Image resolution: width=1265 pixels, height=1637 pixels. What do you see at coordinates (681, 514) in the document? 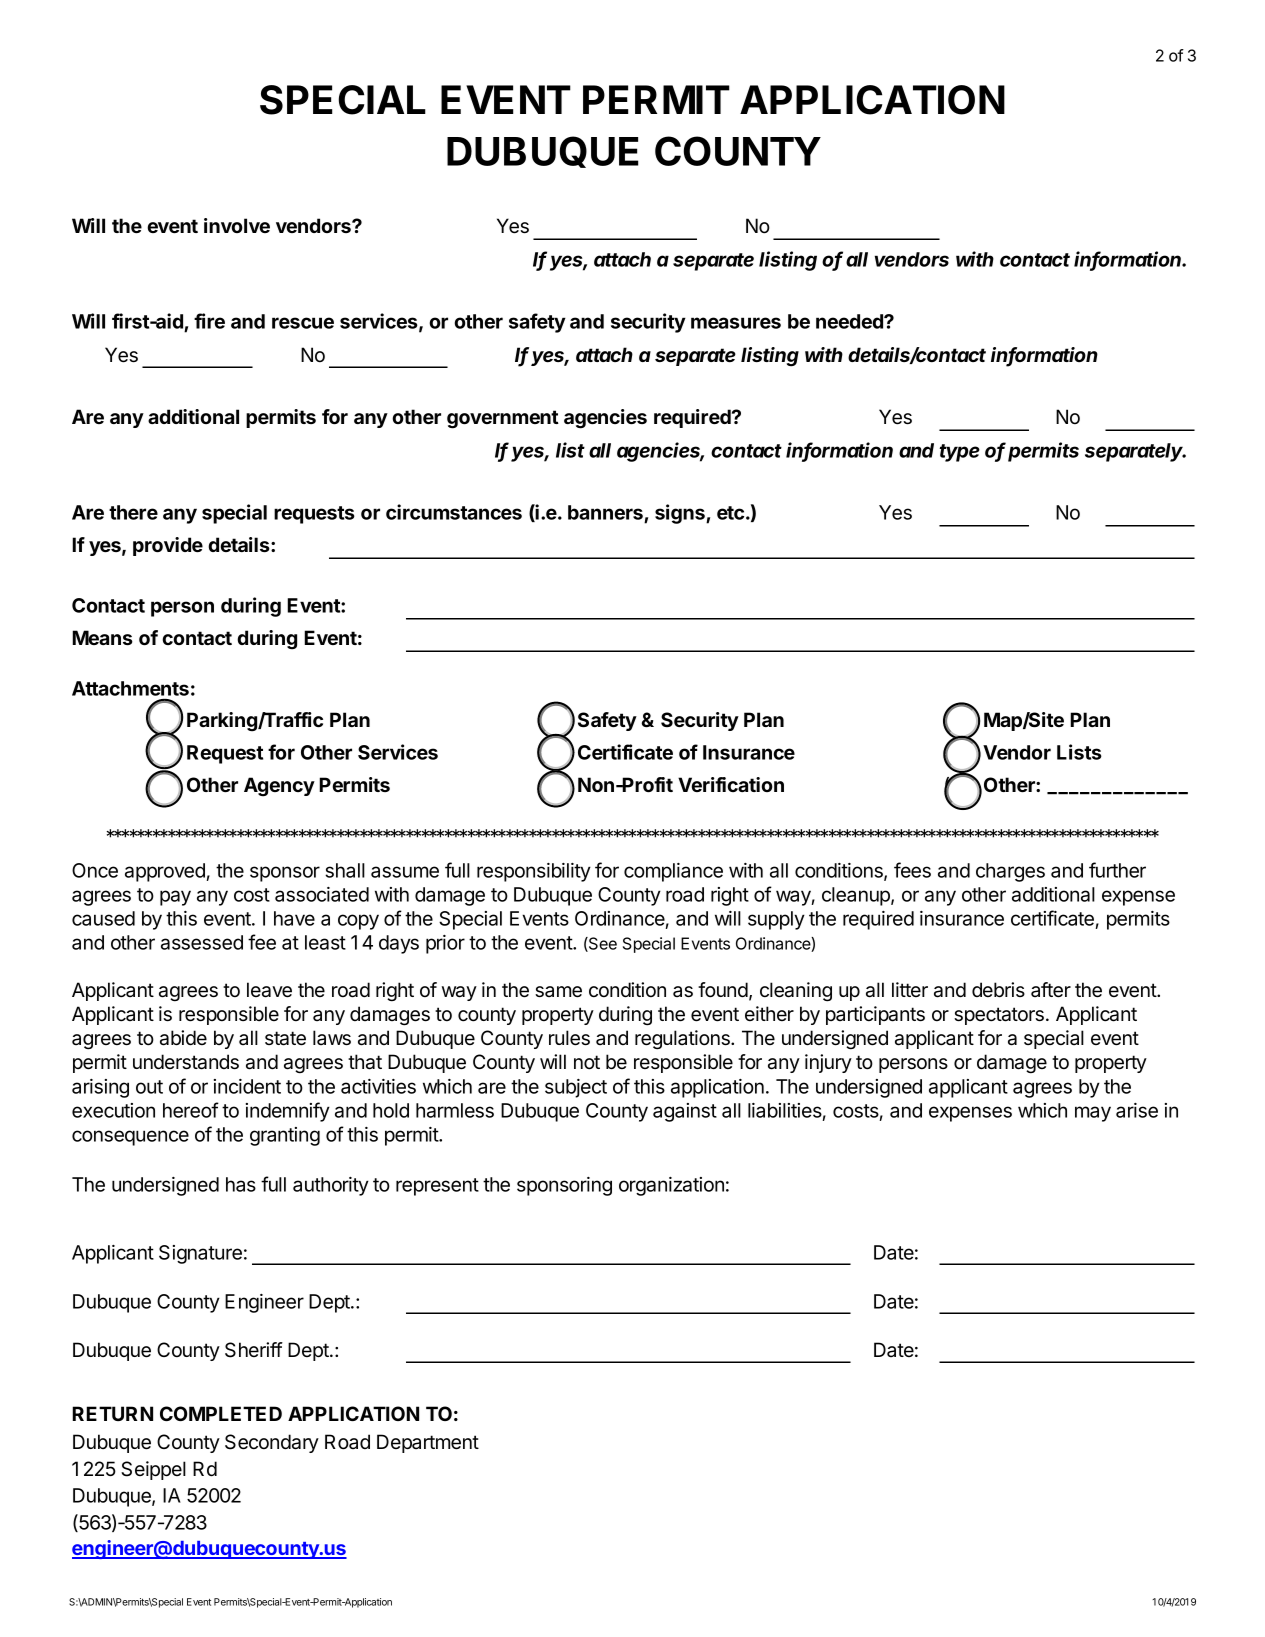
I see `signs` at bounding box center [681, 514].
